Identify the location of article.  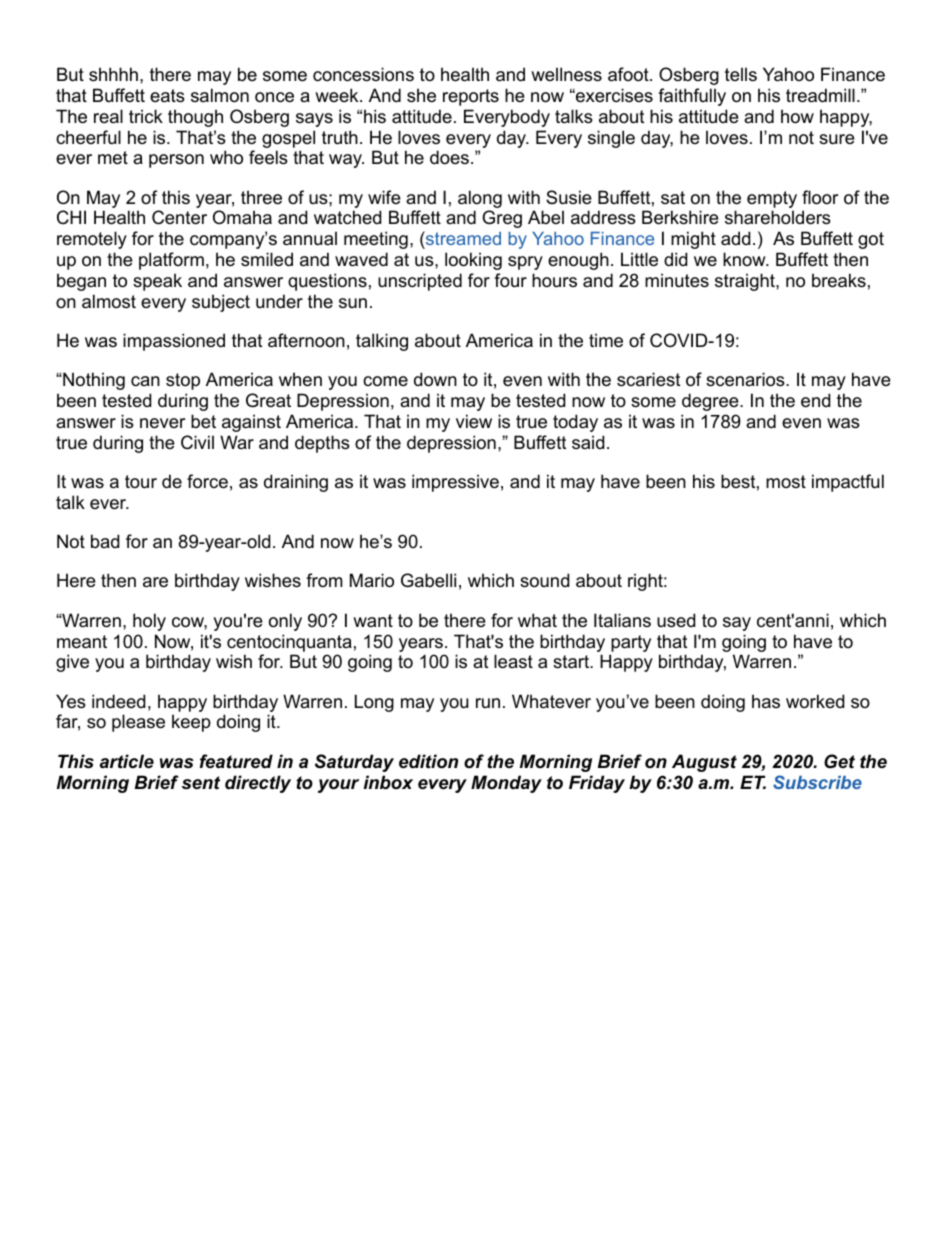
(127, 761).
